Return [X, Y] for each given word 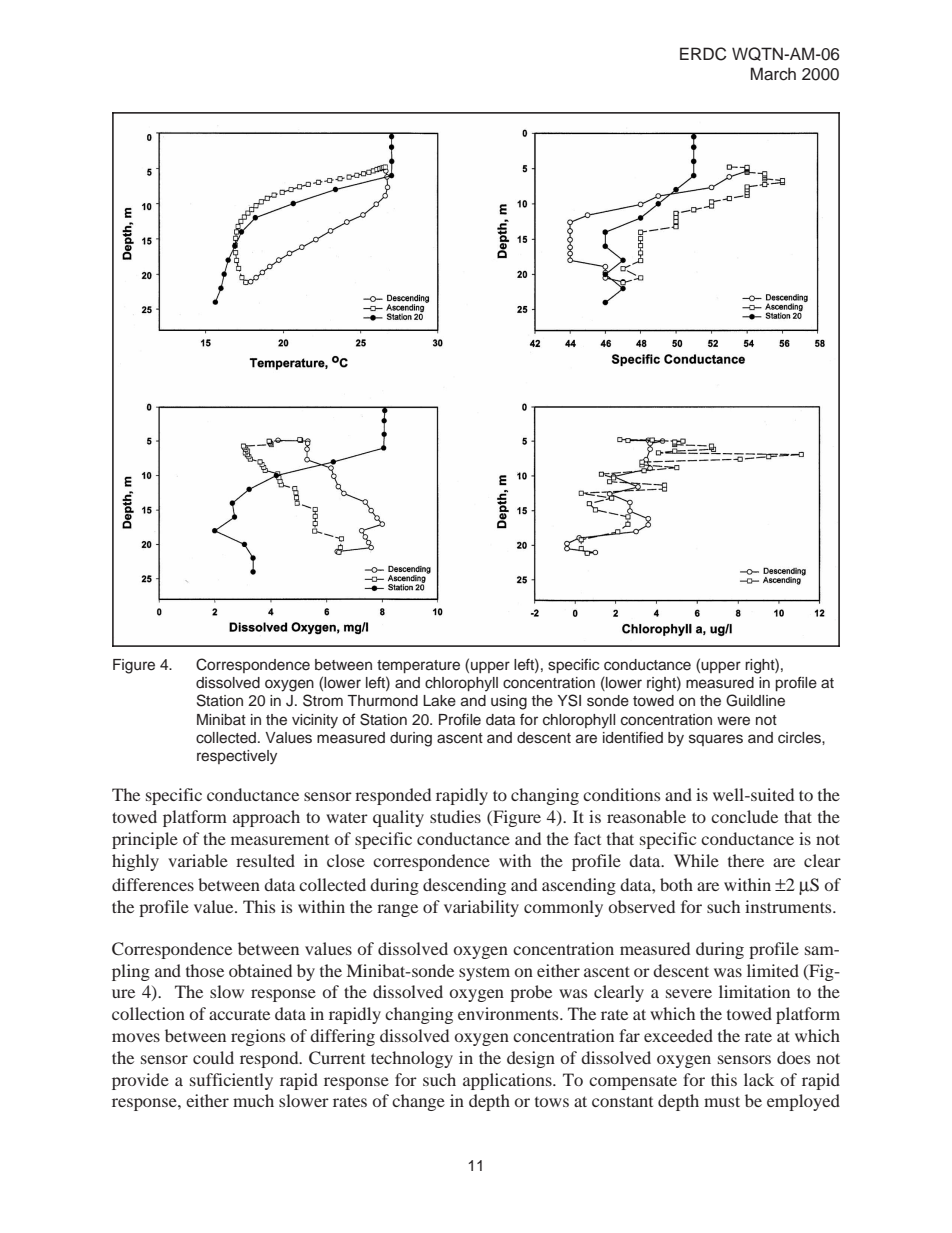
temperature [418, 666]
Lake [439, 701]
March [773, 74]
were [733, 721]
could [213, 1057]
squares [716, 740]
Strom [323, 700]
